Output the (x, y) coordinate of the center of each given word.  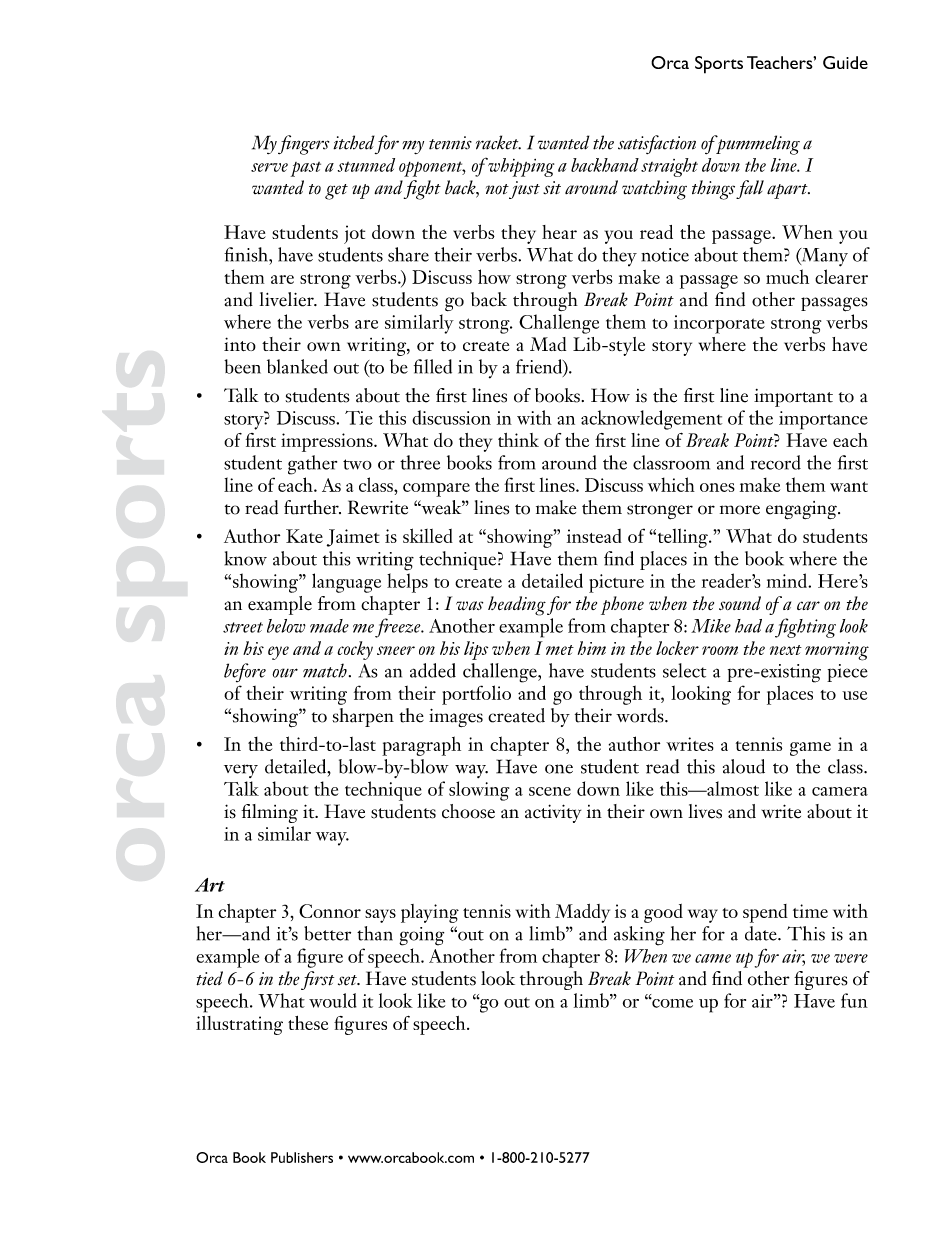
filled (433, 366)
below (286, 626)
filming (269, 813)
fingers (303, 145)
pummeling (757, 145)
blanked (297, 366)
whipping (521, 167)
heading (517, 606)
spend (765, 913)
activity (553, 813)
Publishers (302, 1157)
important (793, 398)
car (808, 605)
